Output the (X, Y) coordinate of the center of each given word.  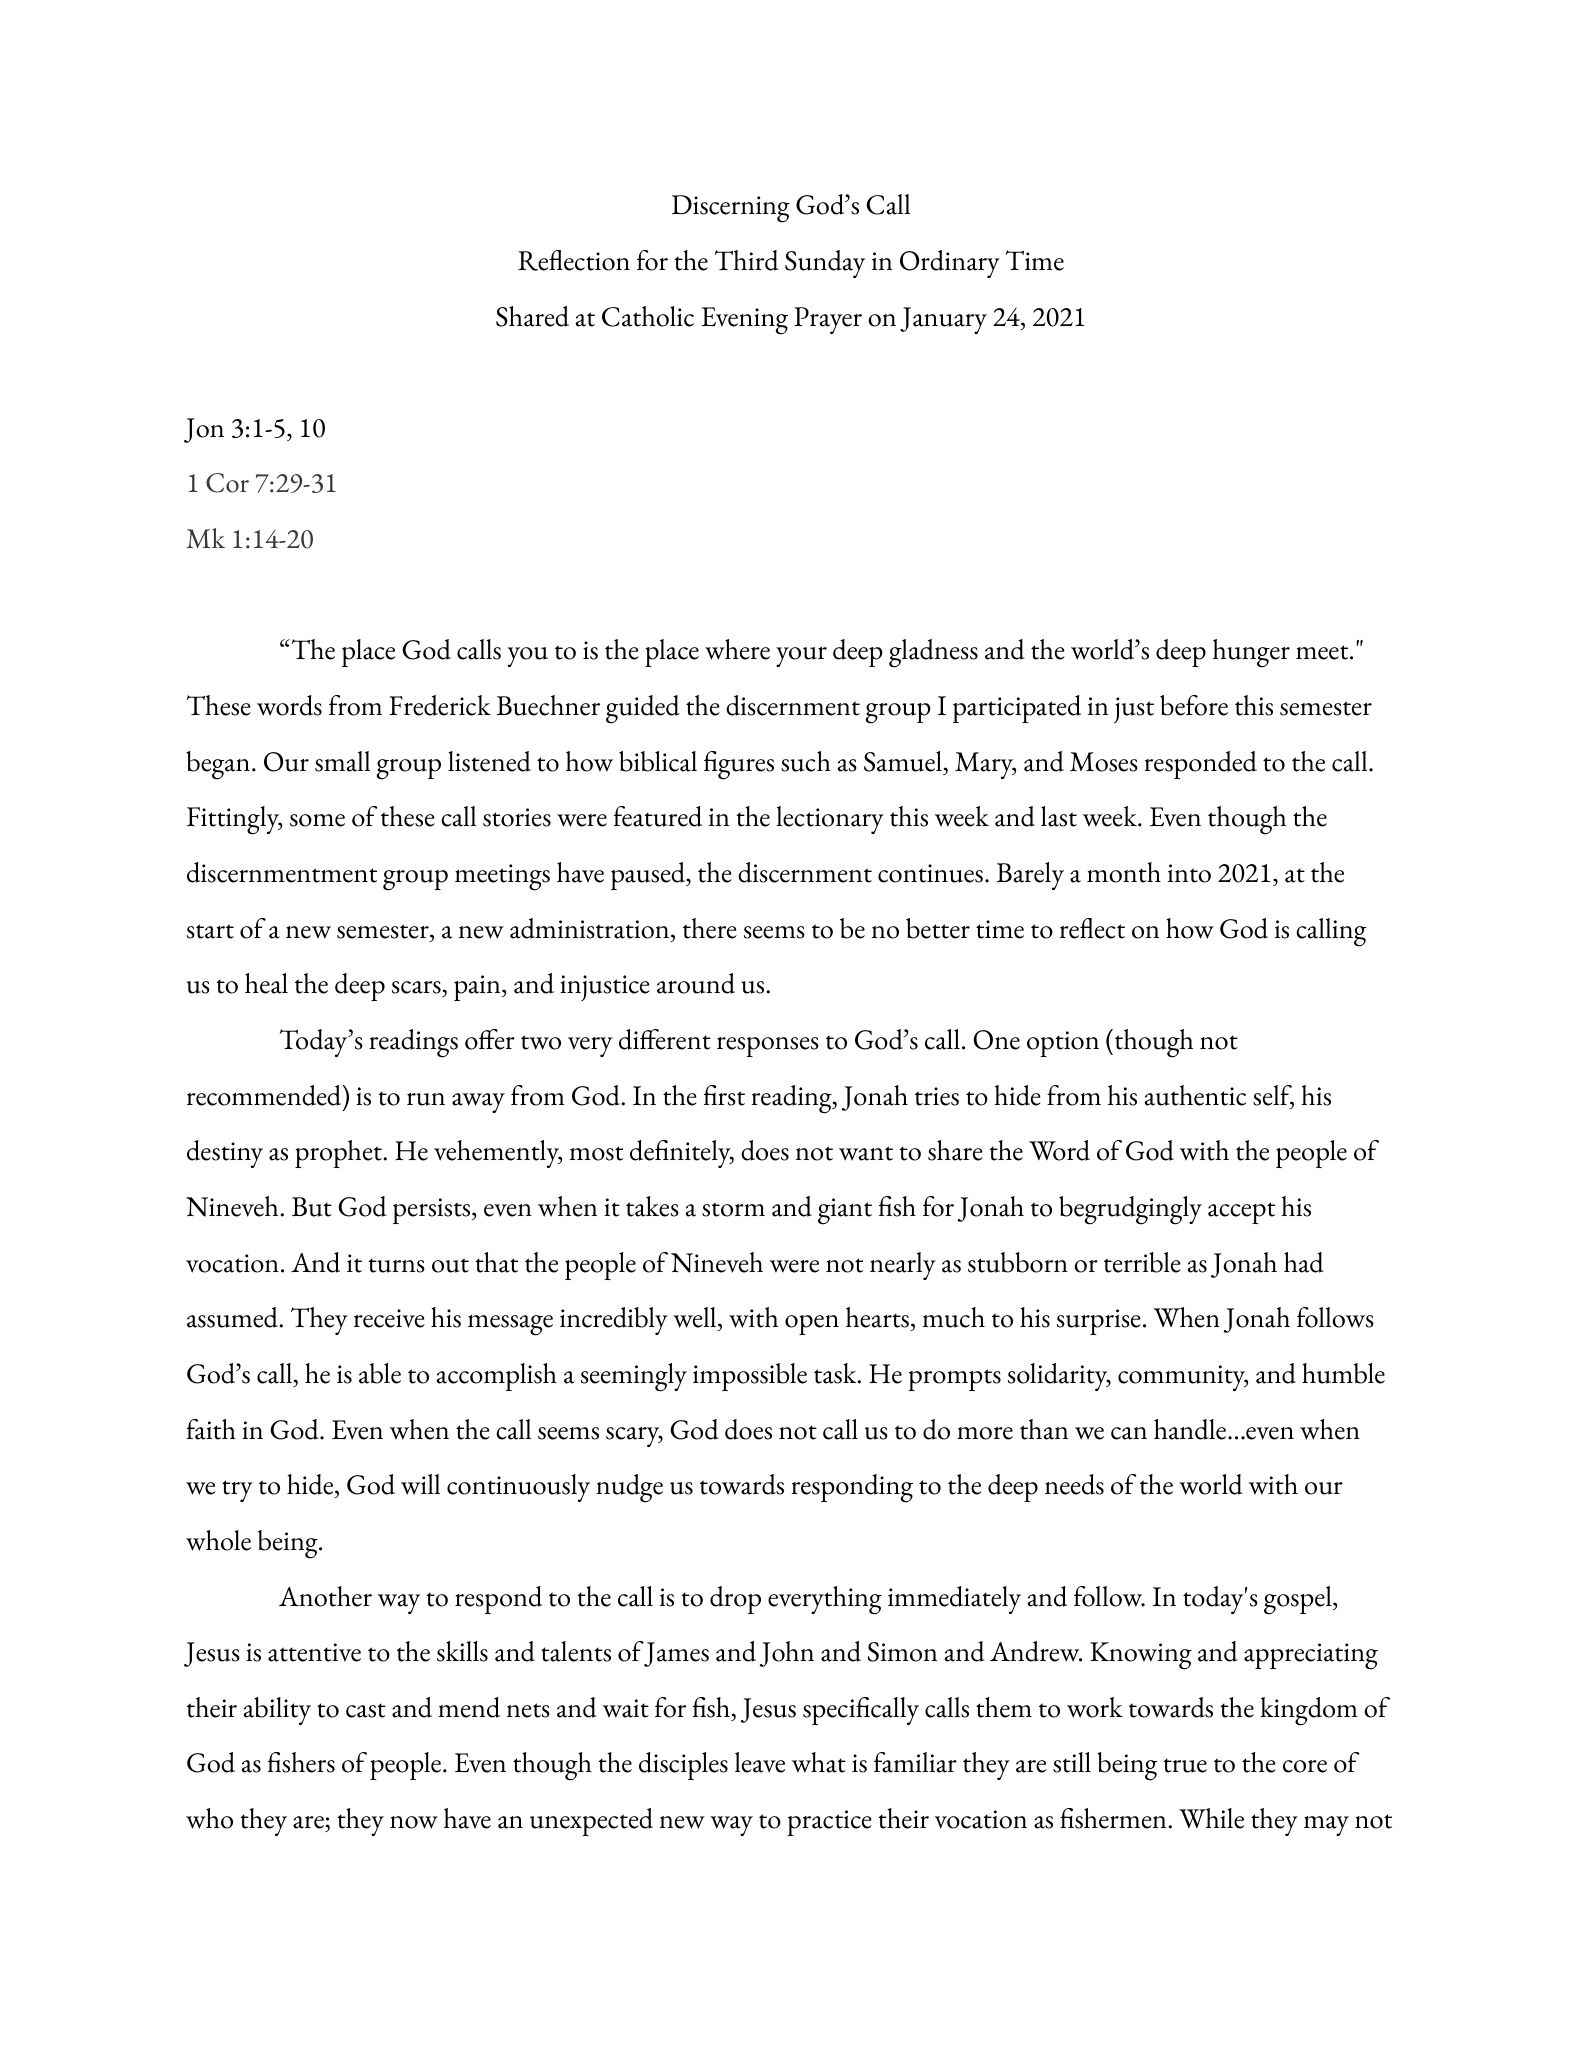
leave (760, 1762)
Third (746, 260)
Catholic (648, 316)
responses (768, 1047)
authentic (1195, 1095)
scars (417, 989)
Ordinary (950, 264)
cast (366, 1710)
